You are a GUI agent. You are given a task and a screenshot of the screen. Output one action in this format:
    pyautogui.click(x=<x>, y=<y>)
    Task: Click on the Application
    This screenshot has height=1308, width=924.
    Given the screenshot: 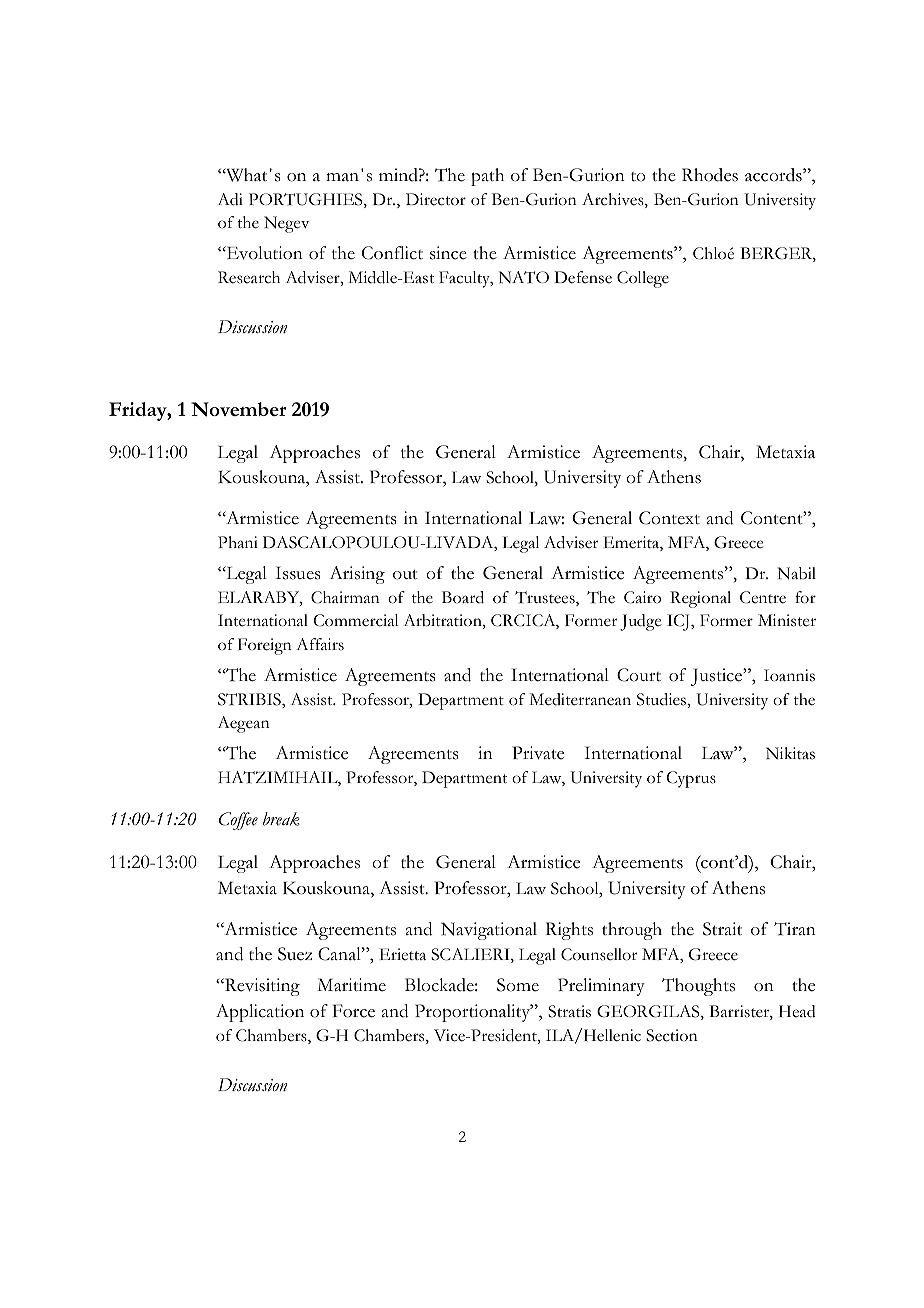 What is the action you would take?
    pyautogui.click(x=260, y=1013)
